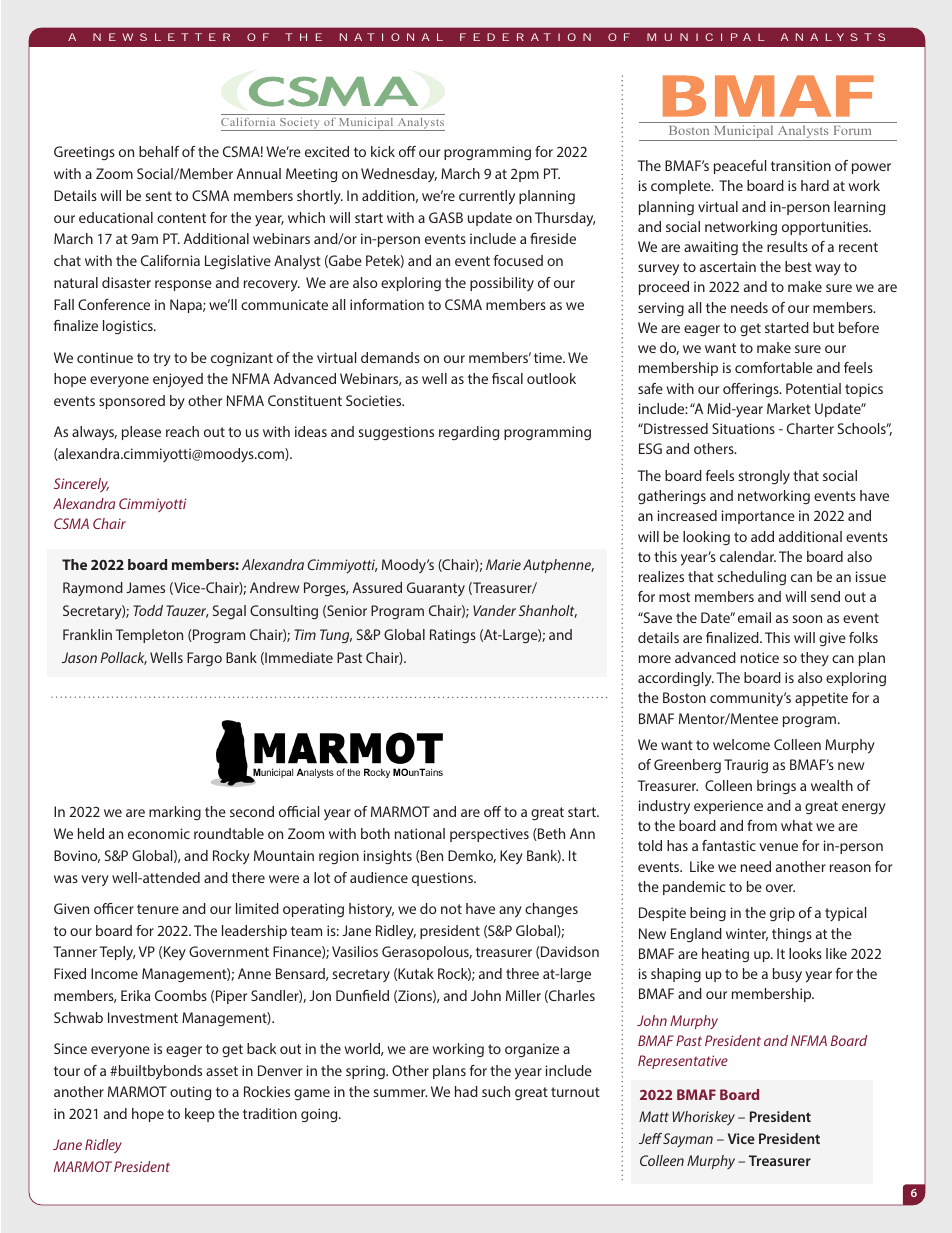 Image resolution: width=952 pixels, height=1233 pixels. What do you see at coordinates (487, 197) in the document?
I see `currently` at bounding box center [487, 197].
